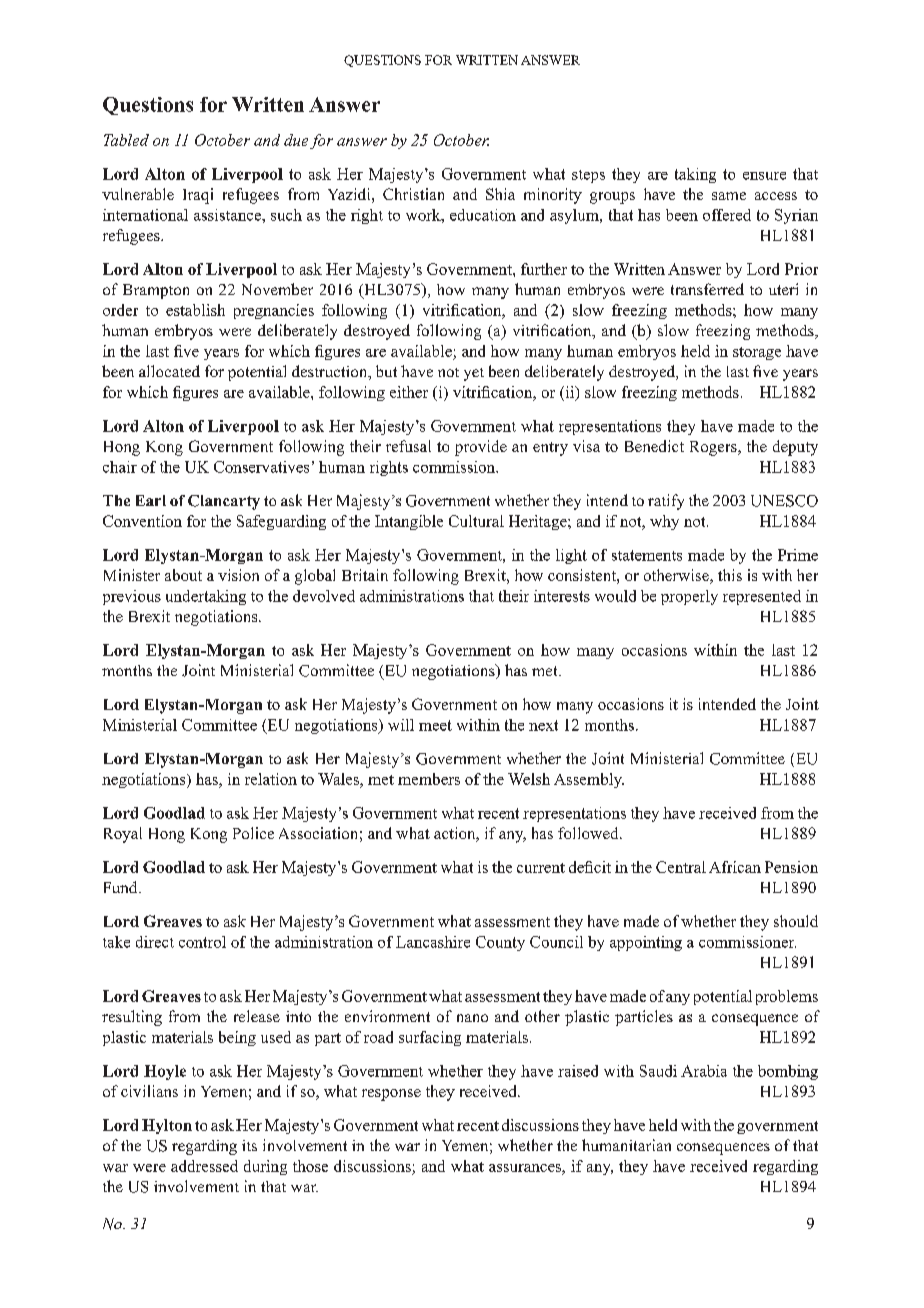 The width and height of the document is (924, 1308). What do you see at coordinates (704, 1071) in the document?
I see `Arabia` at bounding box center [704, 1071].
